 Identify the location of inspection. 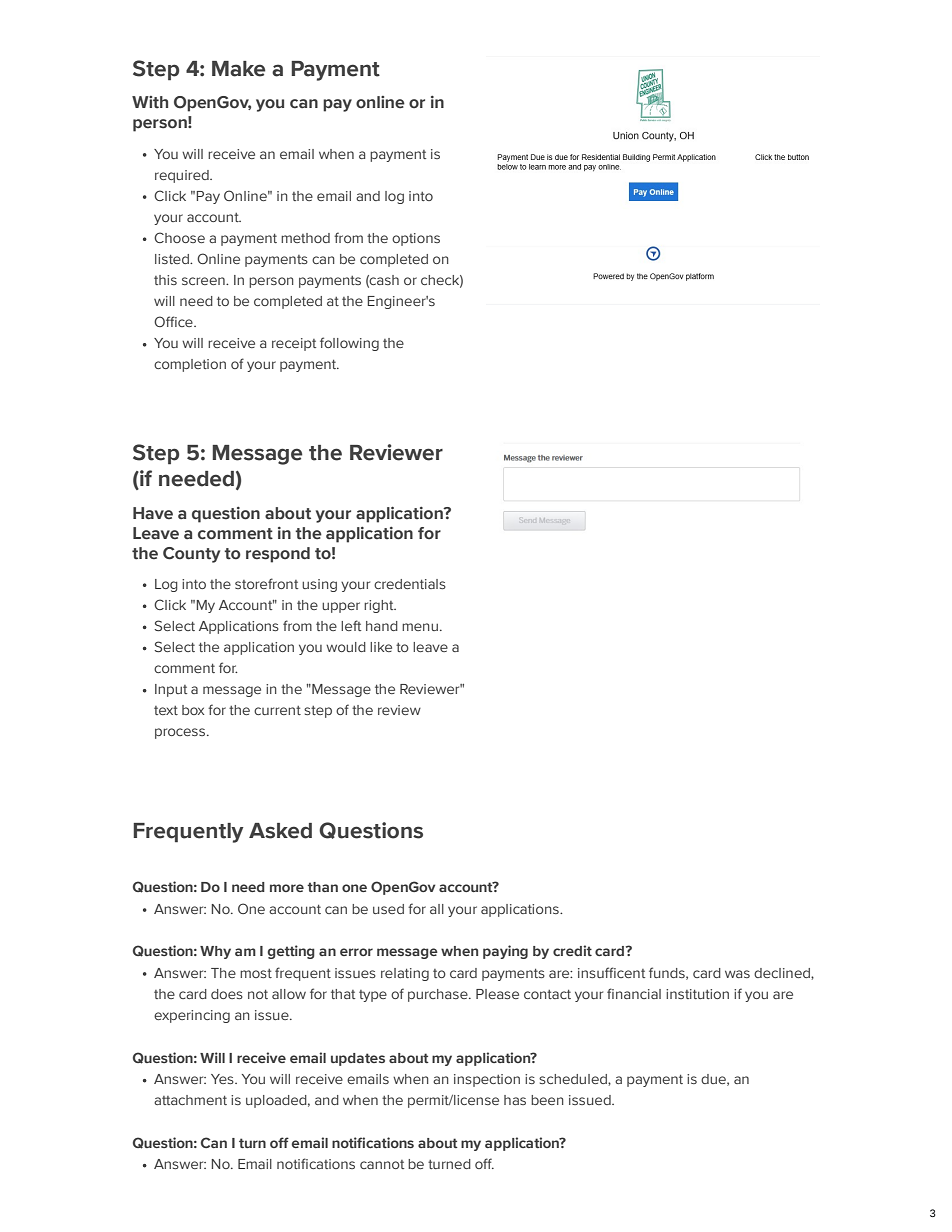
(487, 1080).
